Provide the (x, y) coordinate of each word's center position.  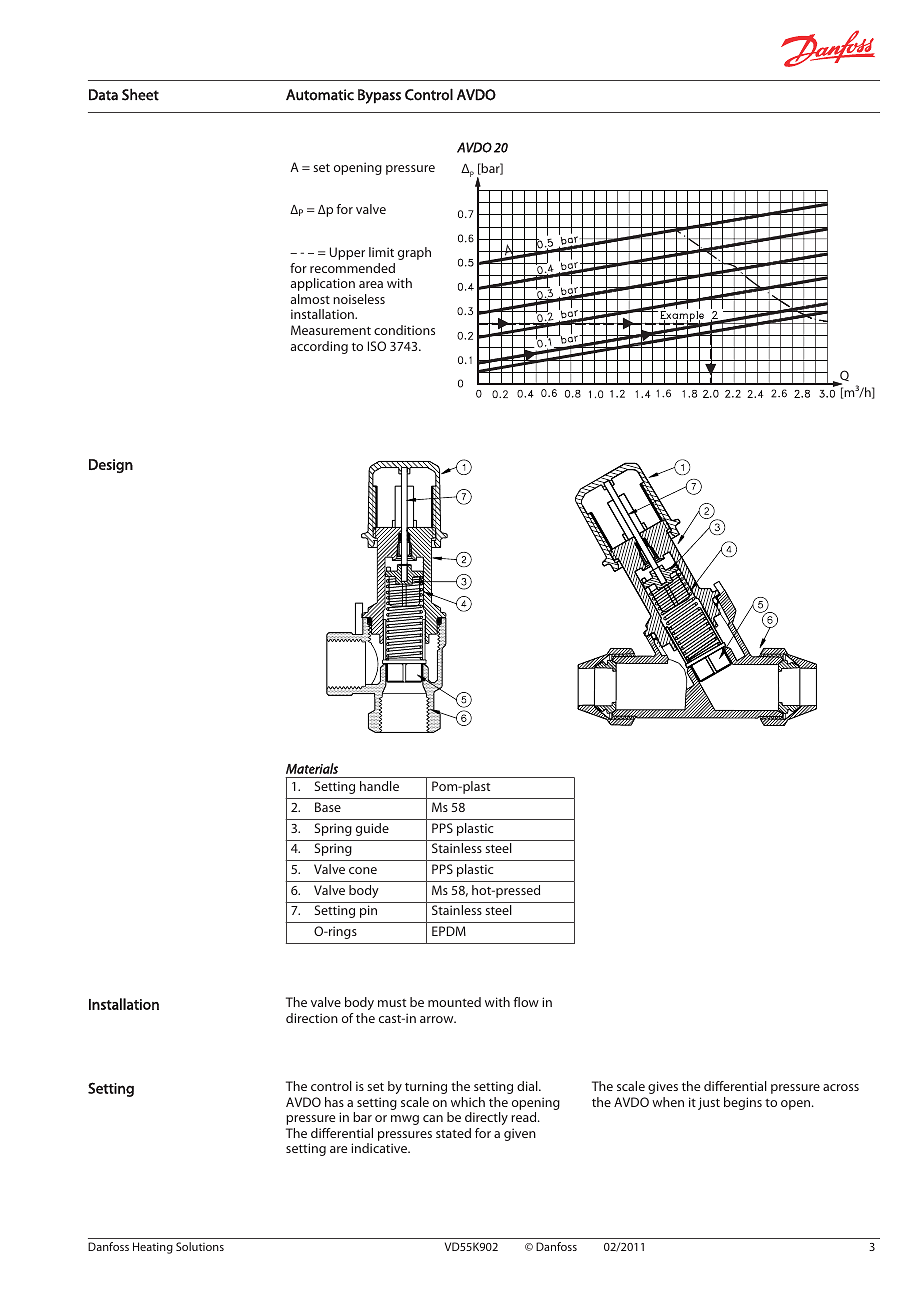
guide (372, 829)
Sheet (140, 94)
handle (379, 786)
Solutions (200, 1246)
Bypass (379, 96)
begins (743, 1103)
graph (414, 253)
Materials (312, 768)
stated (453, 1133)
